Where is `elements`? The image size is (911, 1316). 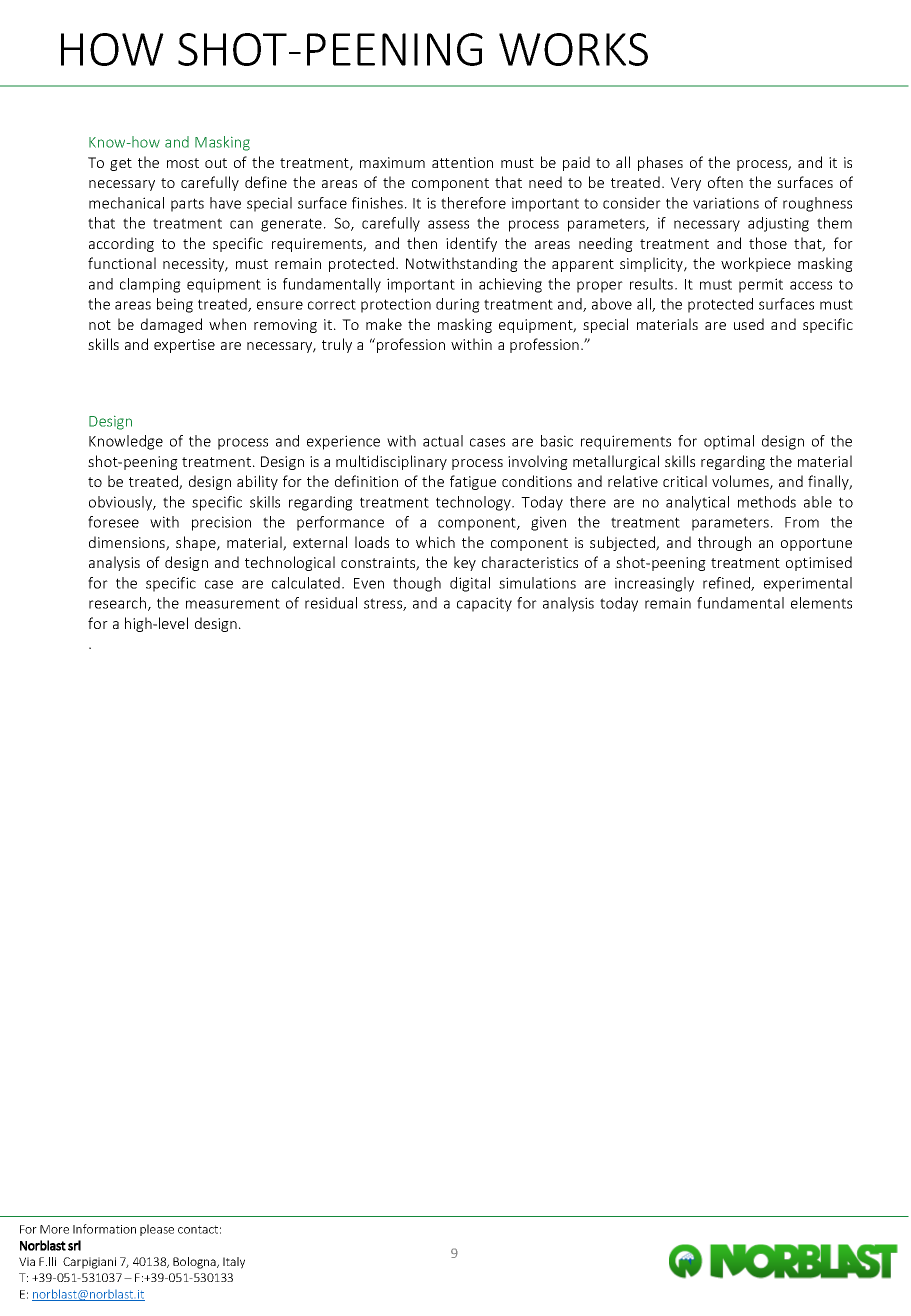 elements is located at coordinates (821, 603).
